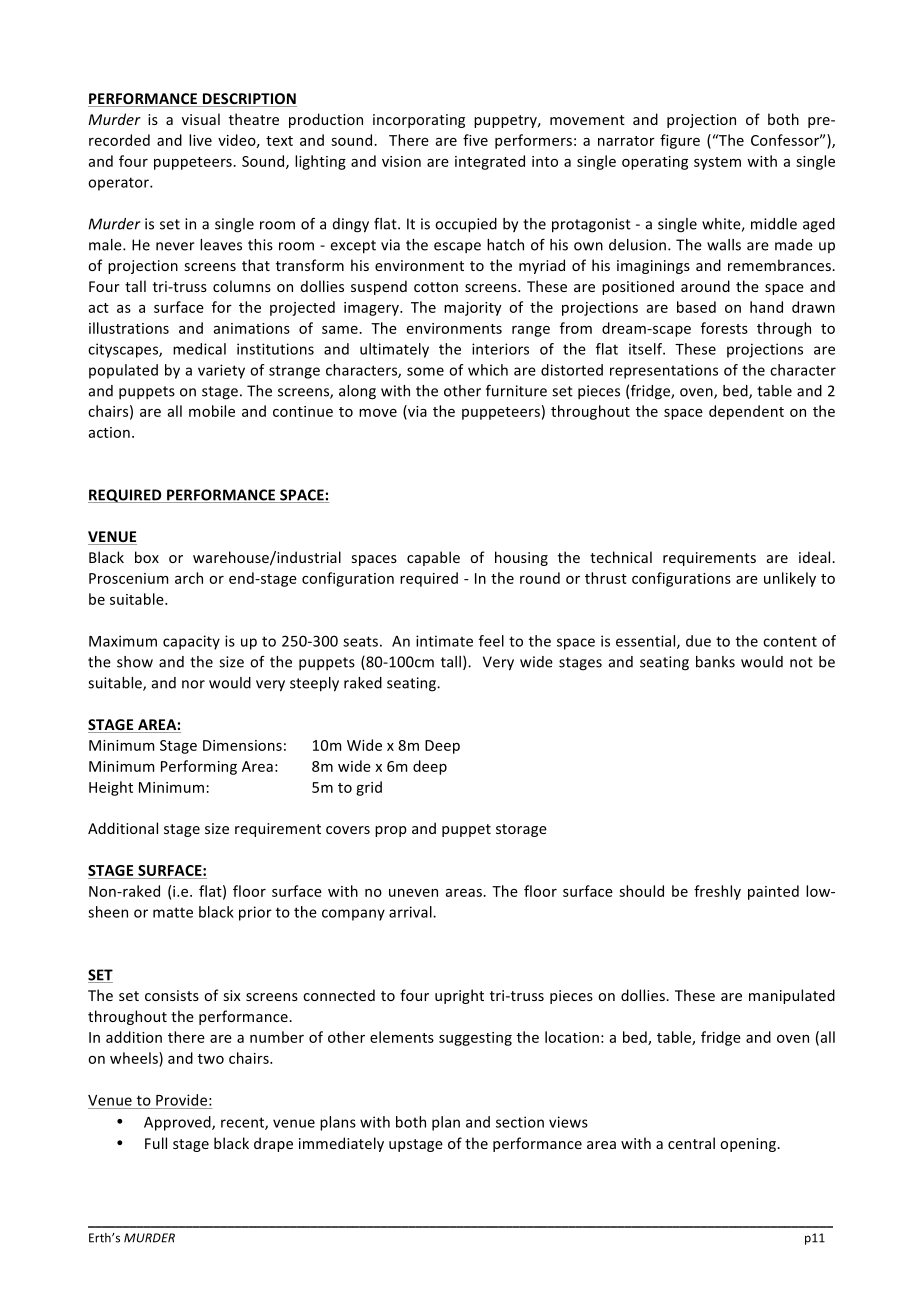  Describe the element at coordinates (717, 163) in the image. I see `system` at that location.
